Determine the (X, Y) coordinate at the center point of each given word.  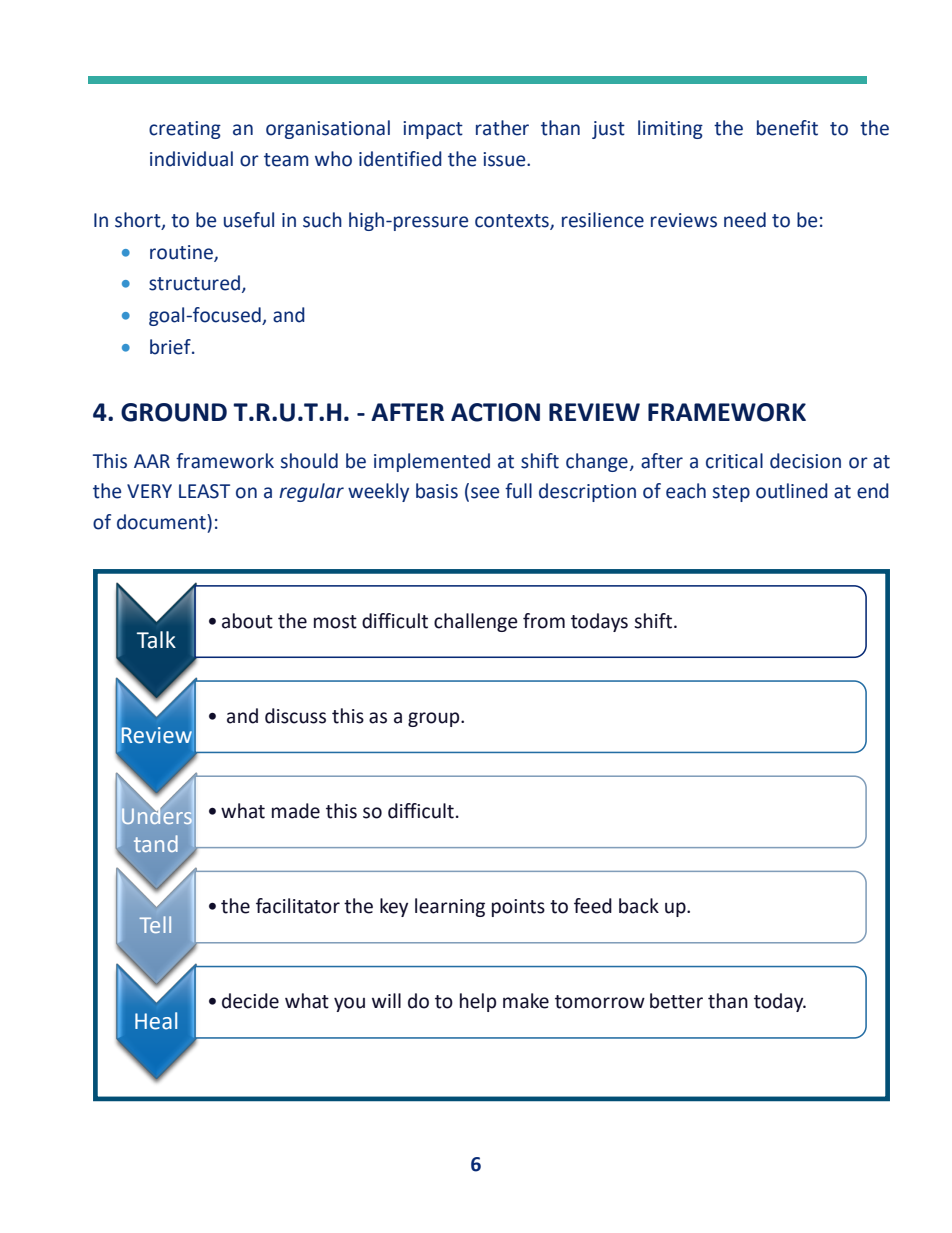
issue (505, 159)
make (526, 1001)
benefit (787, 128)
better (676, 1001)
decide (250, 1001)
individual (191, 159)
